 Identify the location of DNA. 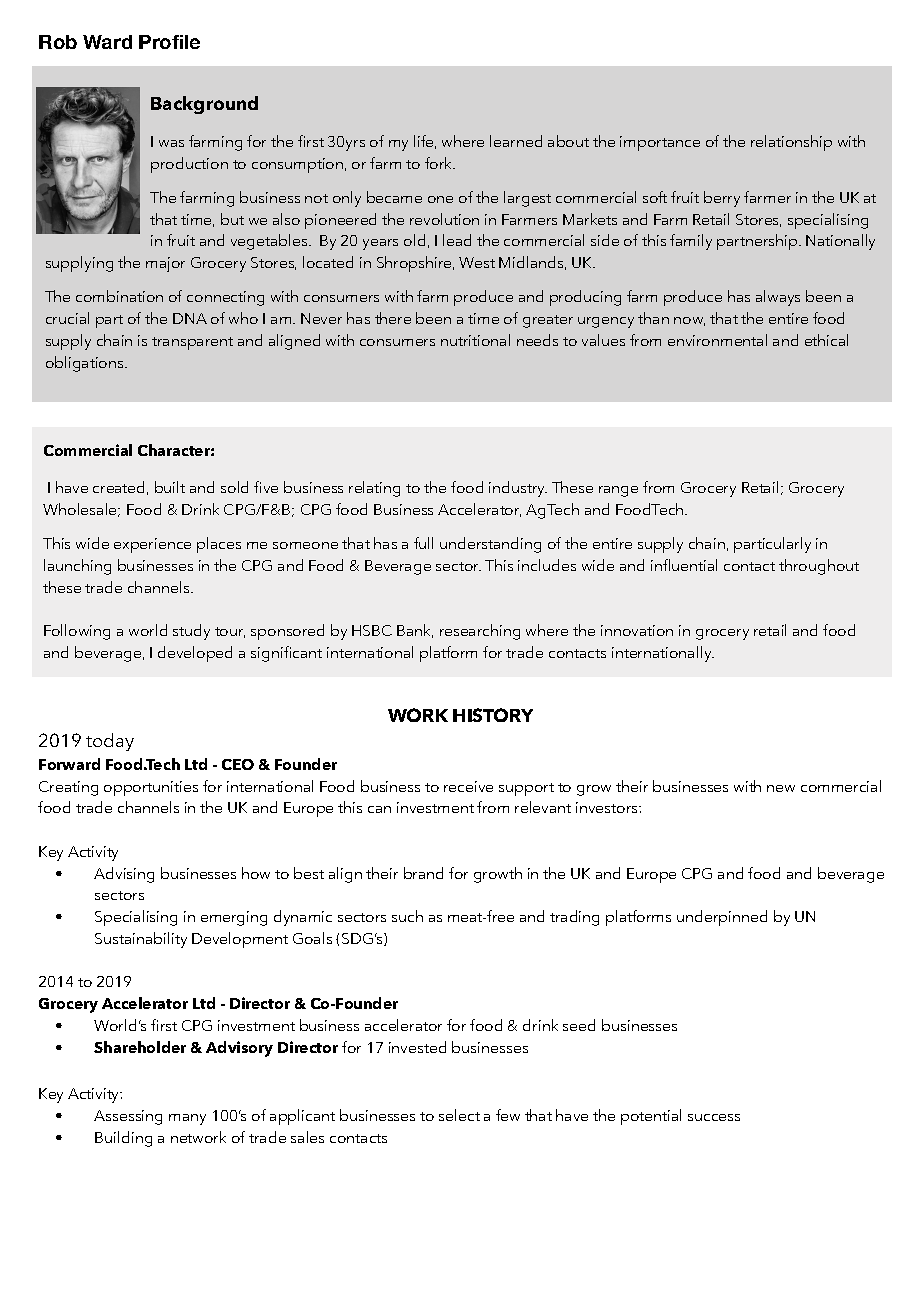
(190, 318).
